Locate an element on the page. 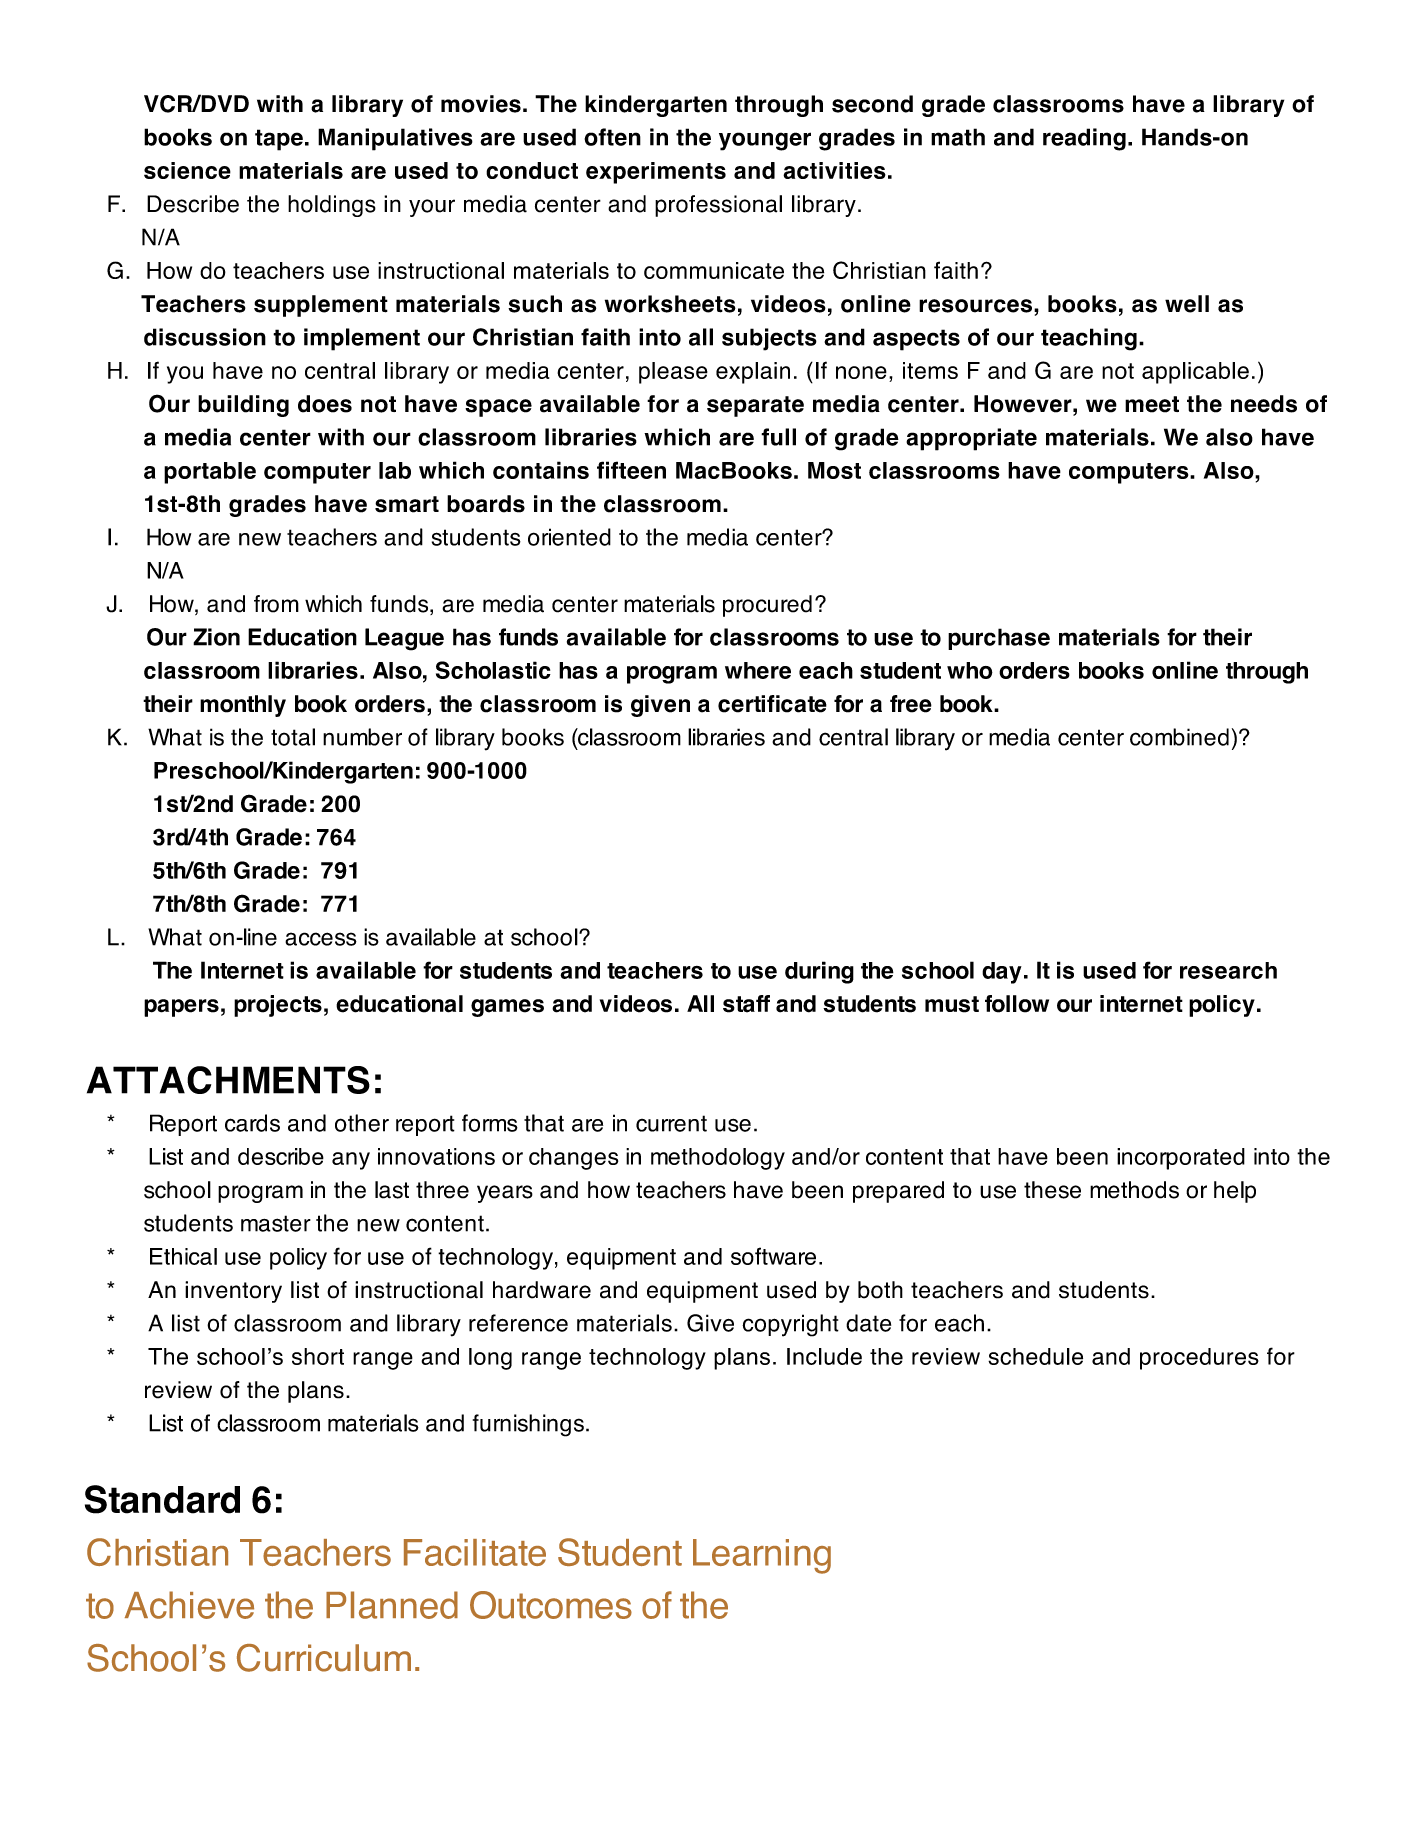 The height and width of the document is (1833, 1416). Curriculum is located at coordinates (324, 1658).
